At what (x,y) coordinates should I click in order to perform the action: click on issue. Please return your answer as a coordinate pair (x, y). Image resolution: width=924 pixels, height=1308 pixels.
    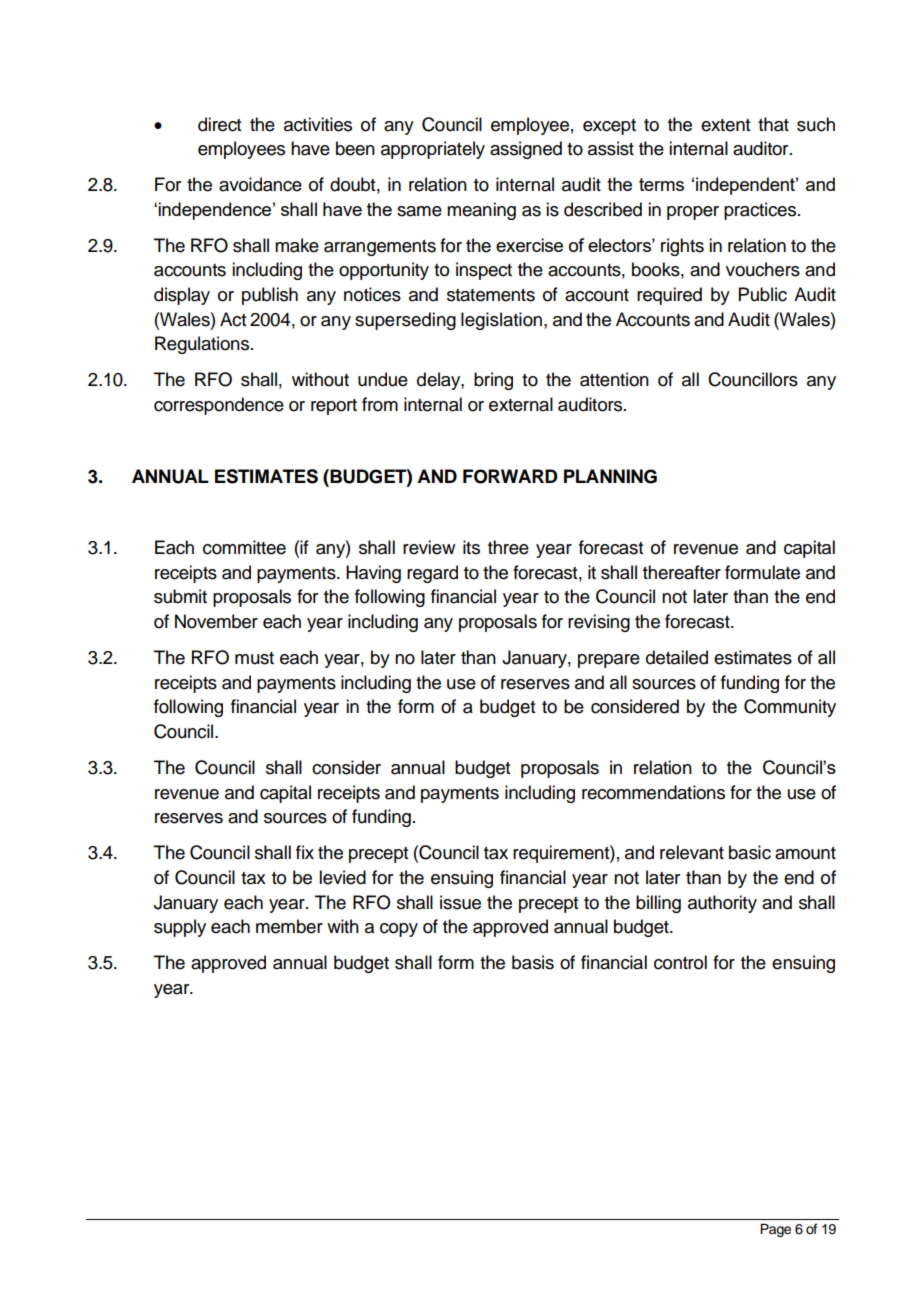
    Looking at the image, I should click on (460, 902).
